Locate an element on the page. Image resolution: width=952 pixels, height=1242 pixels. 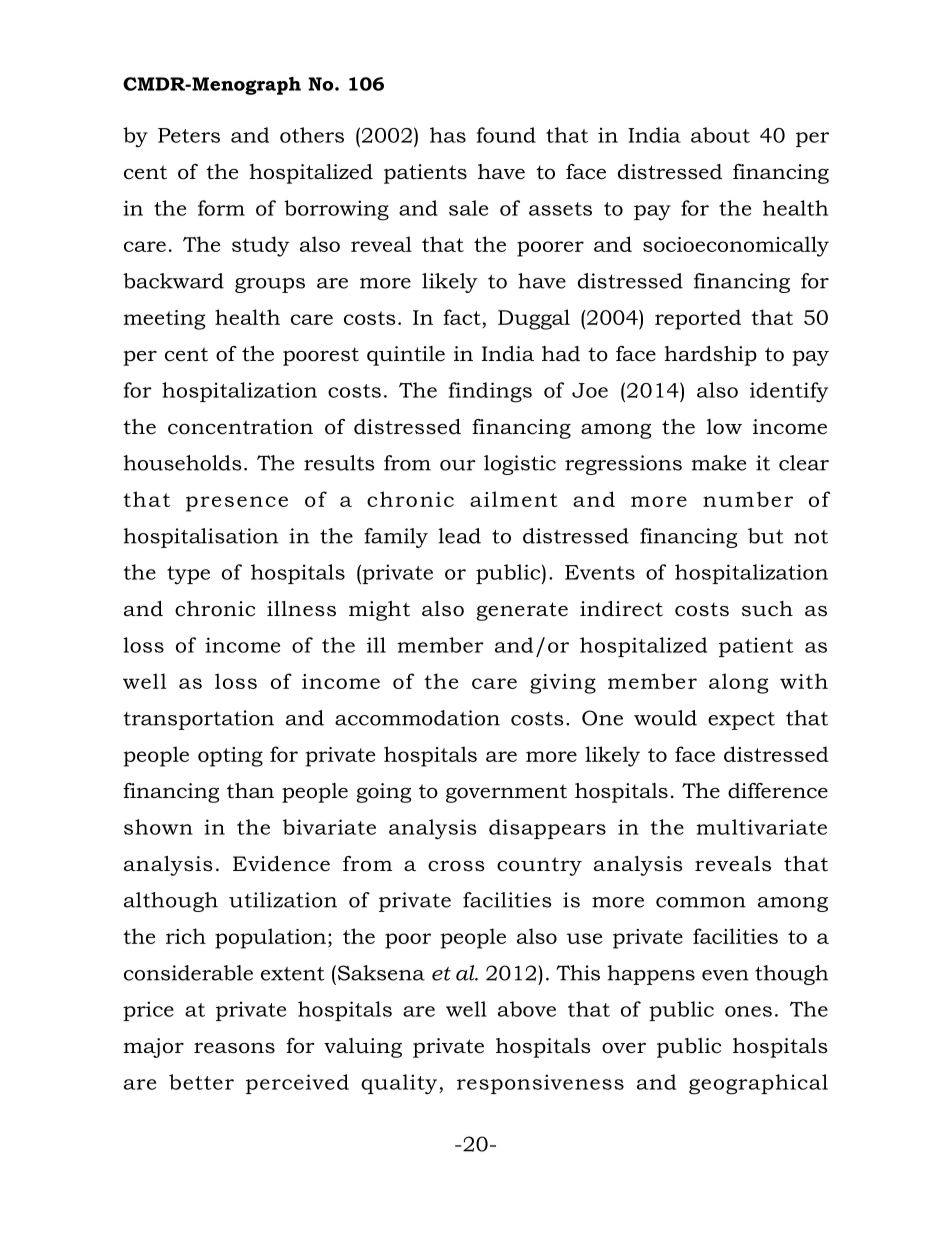
our is located at coordinates (458, 465).
